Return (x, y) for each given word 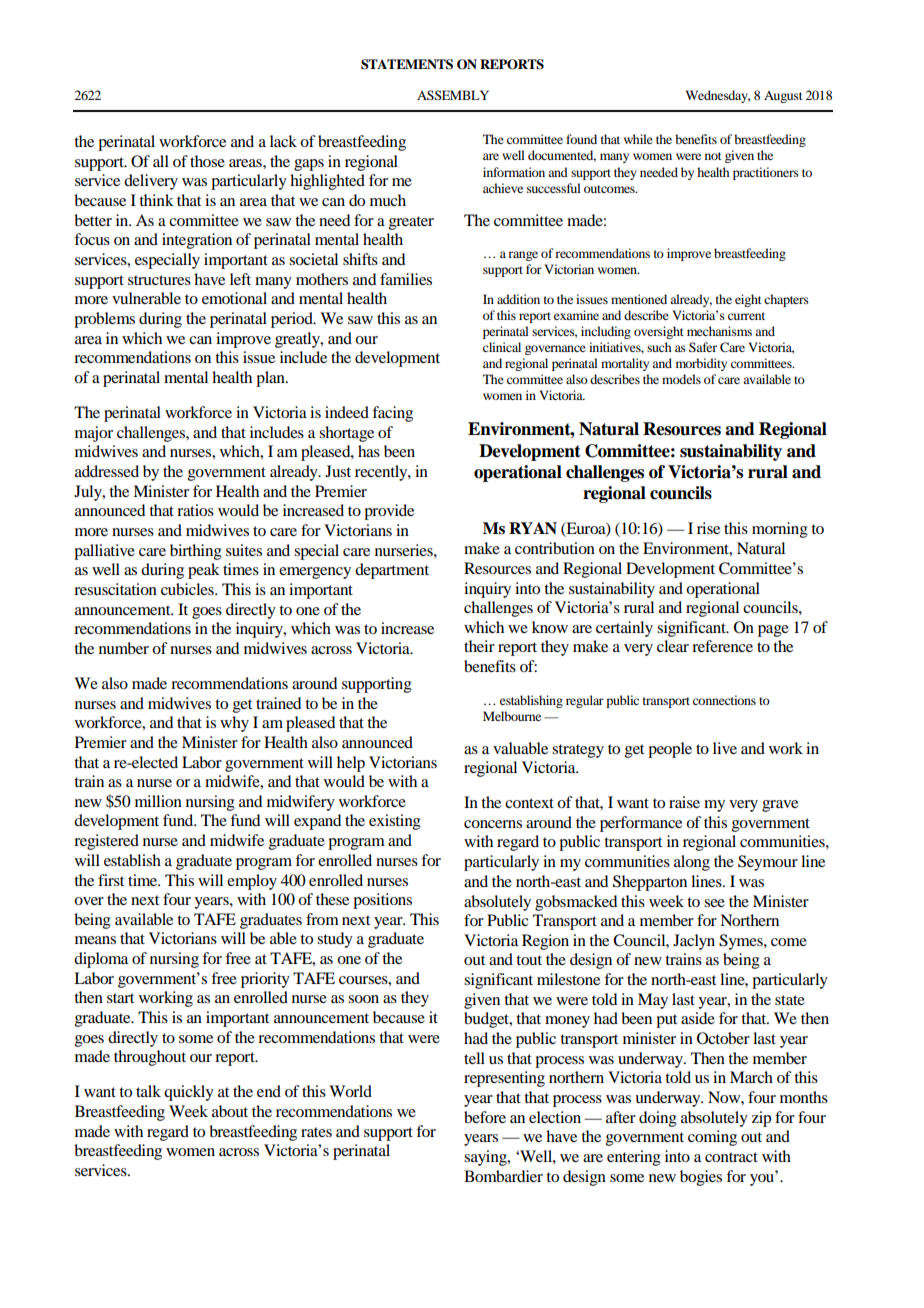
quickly (189, 1093)
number (124, 648)
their (479, 646)
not (713, 156)
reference (722, 646)
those (207, 161)
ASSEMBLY (453, 95)
